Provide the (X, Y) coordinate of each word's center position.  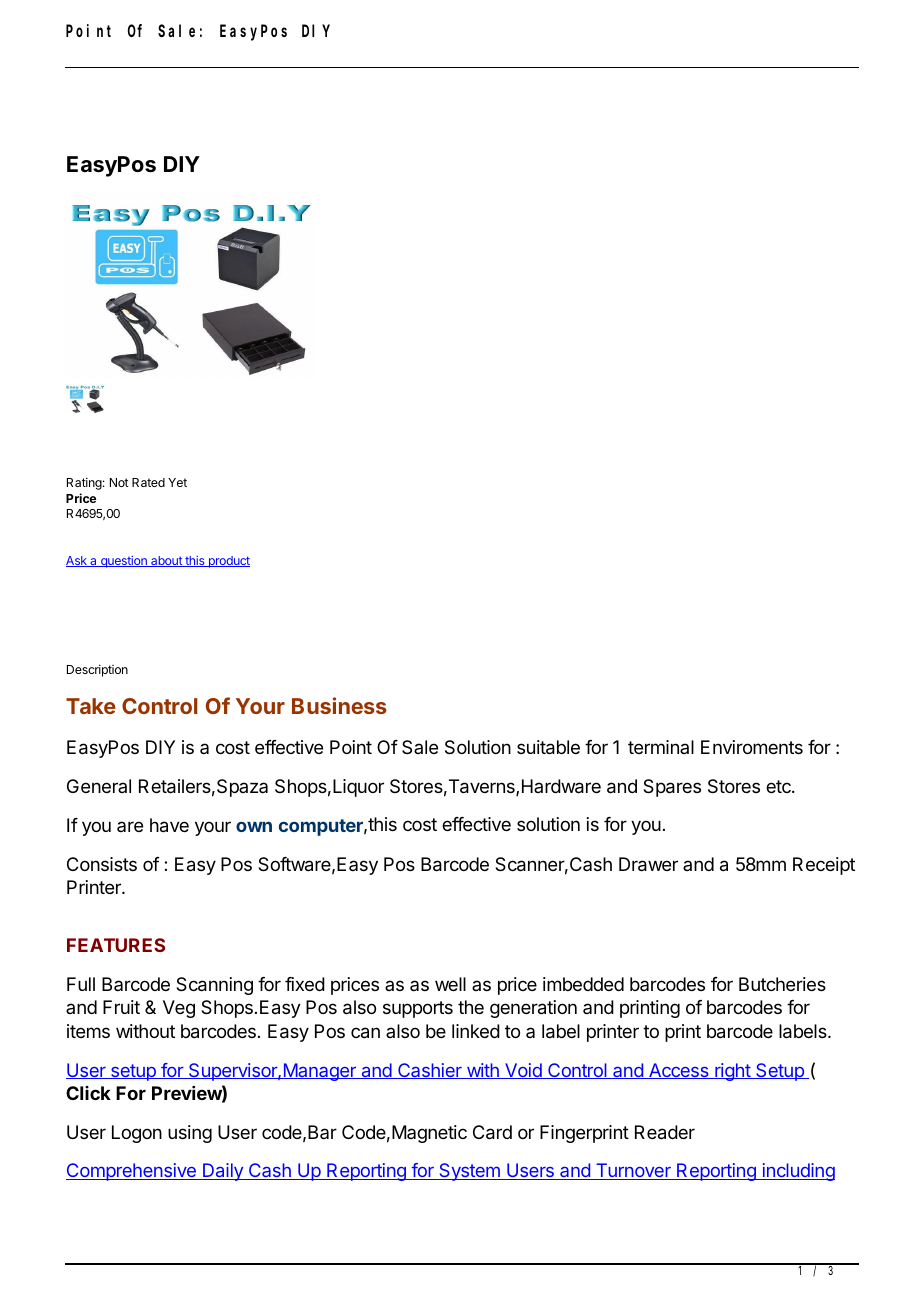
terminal (661, 747)
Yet (177, 482)
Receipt (824, 866)
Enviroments (752, 747)
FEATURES (116, 945)
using (190, 1134)
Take (91, 706)
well (450, 984)
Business (339, 705)
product (228, 562)
